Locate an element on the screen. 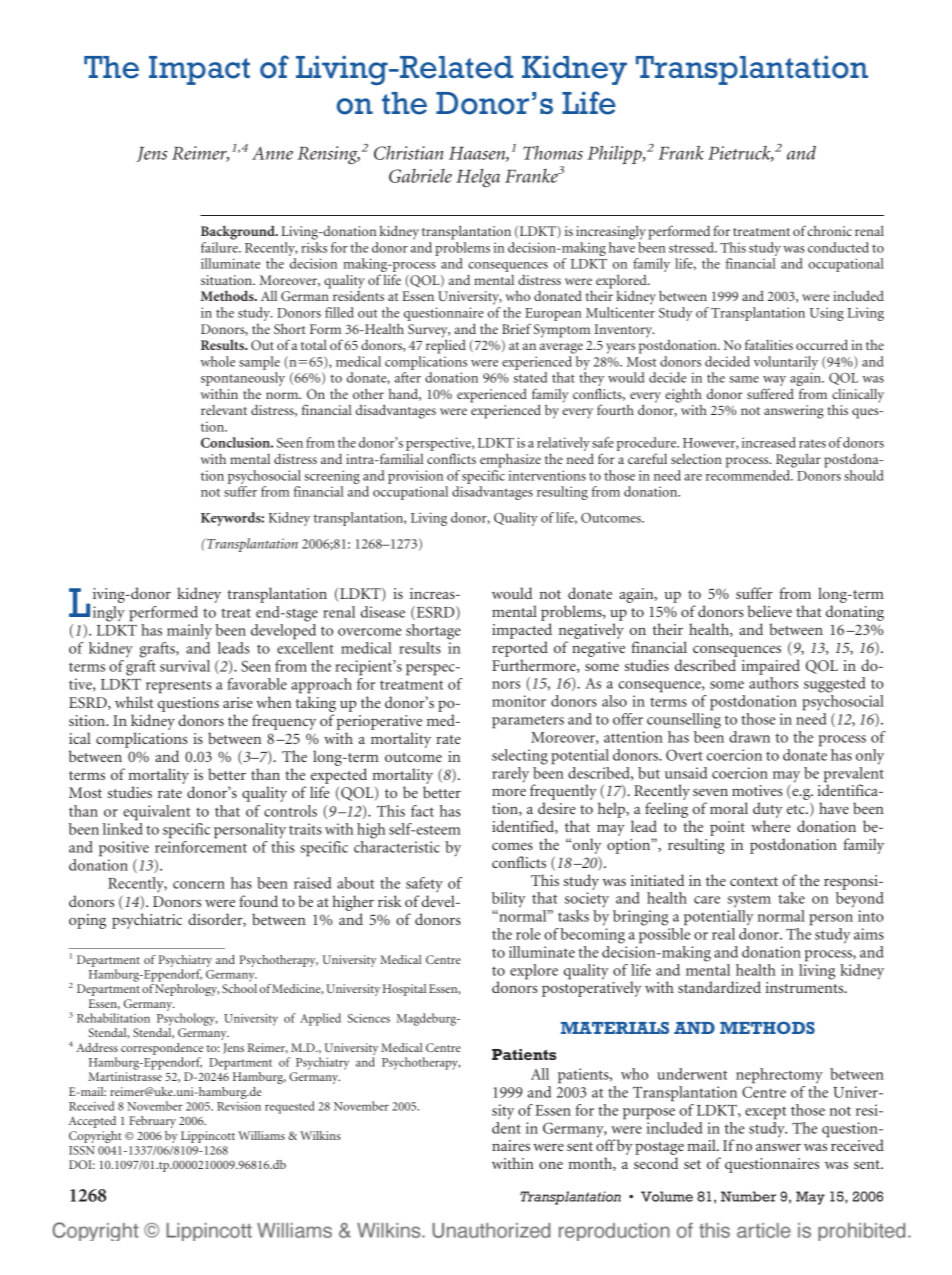  Background is located at coordinates (239, 232).
